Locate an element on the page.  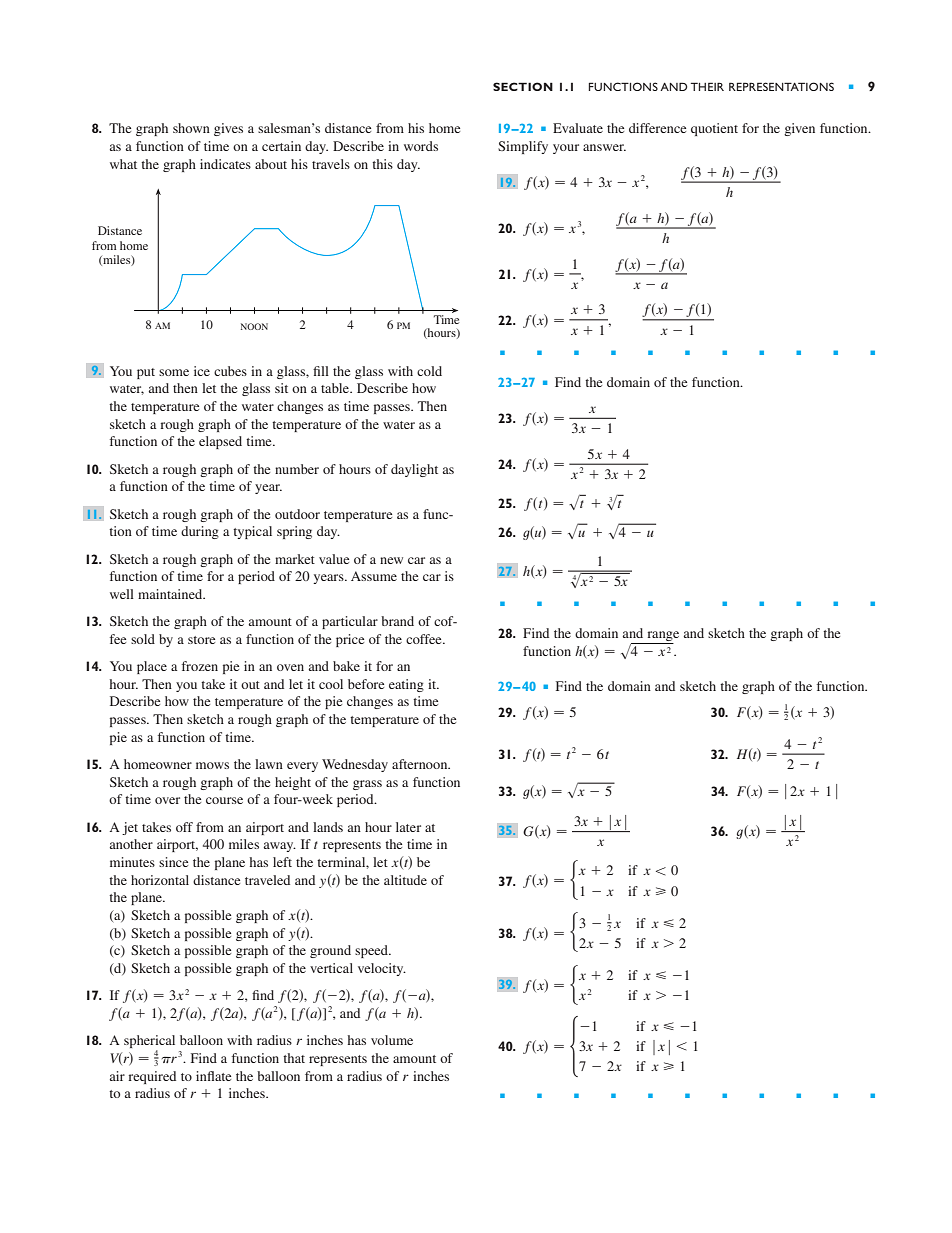
range is located at coordinates (662, 637).
